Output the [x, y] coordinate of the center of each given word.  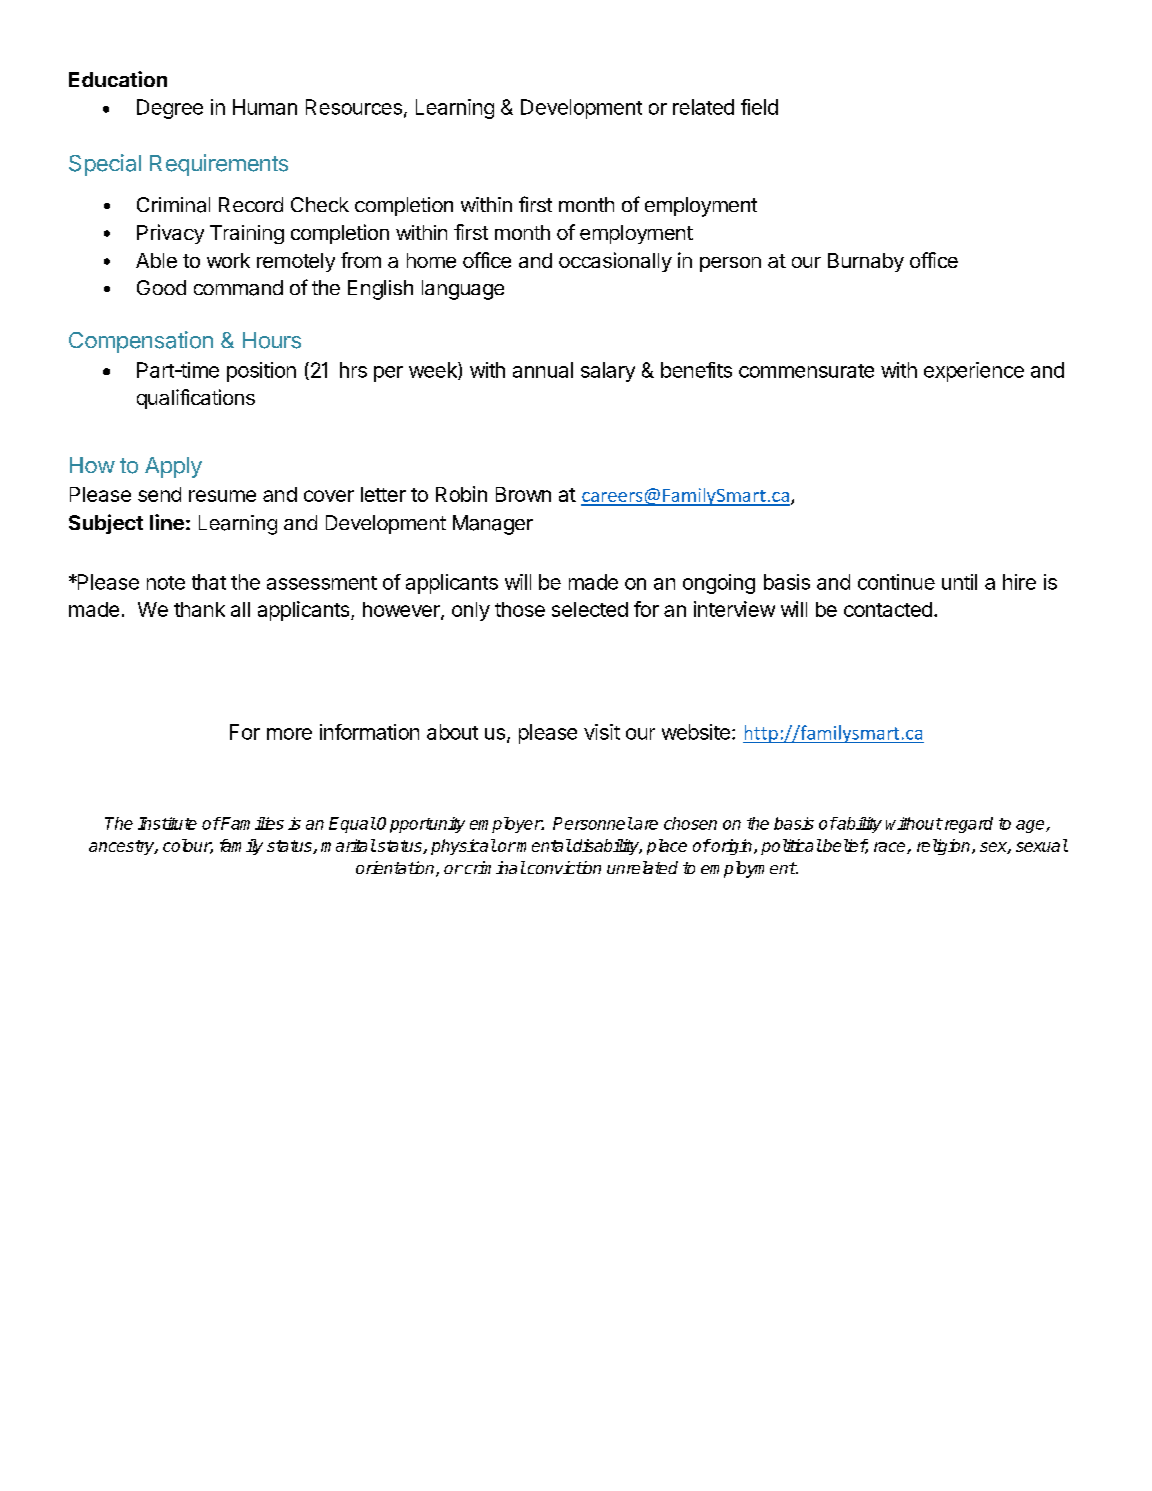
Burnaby [866, 262]
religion [945, 847]
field [759, 107]
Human [265, 107]
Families [251, 823]
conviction [563, 867]
